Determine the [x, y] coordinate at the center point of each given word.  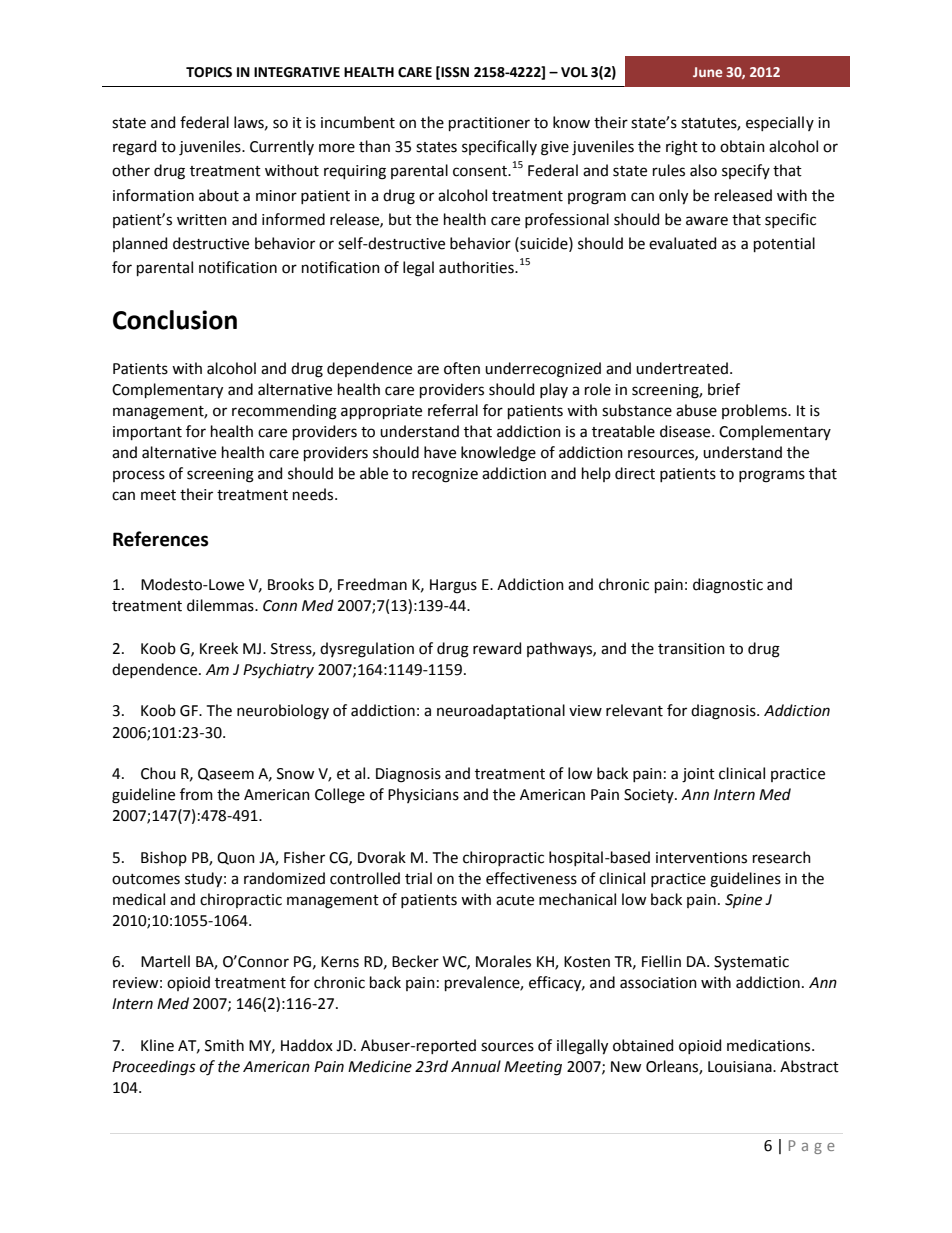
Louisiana [741, 1067]
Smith [224, 1045]
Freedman [372, 584]
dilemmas [221, 605]
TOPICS [209, 72]
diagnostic [728, 586]
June [707, 72]
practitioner [489, 124]
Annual [476, 1066]
